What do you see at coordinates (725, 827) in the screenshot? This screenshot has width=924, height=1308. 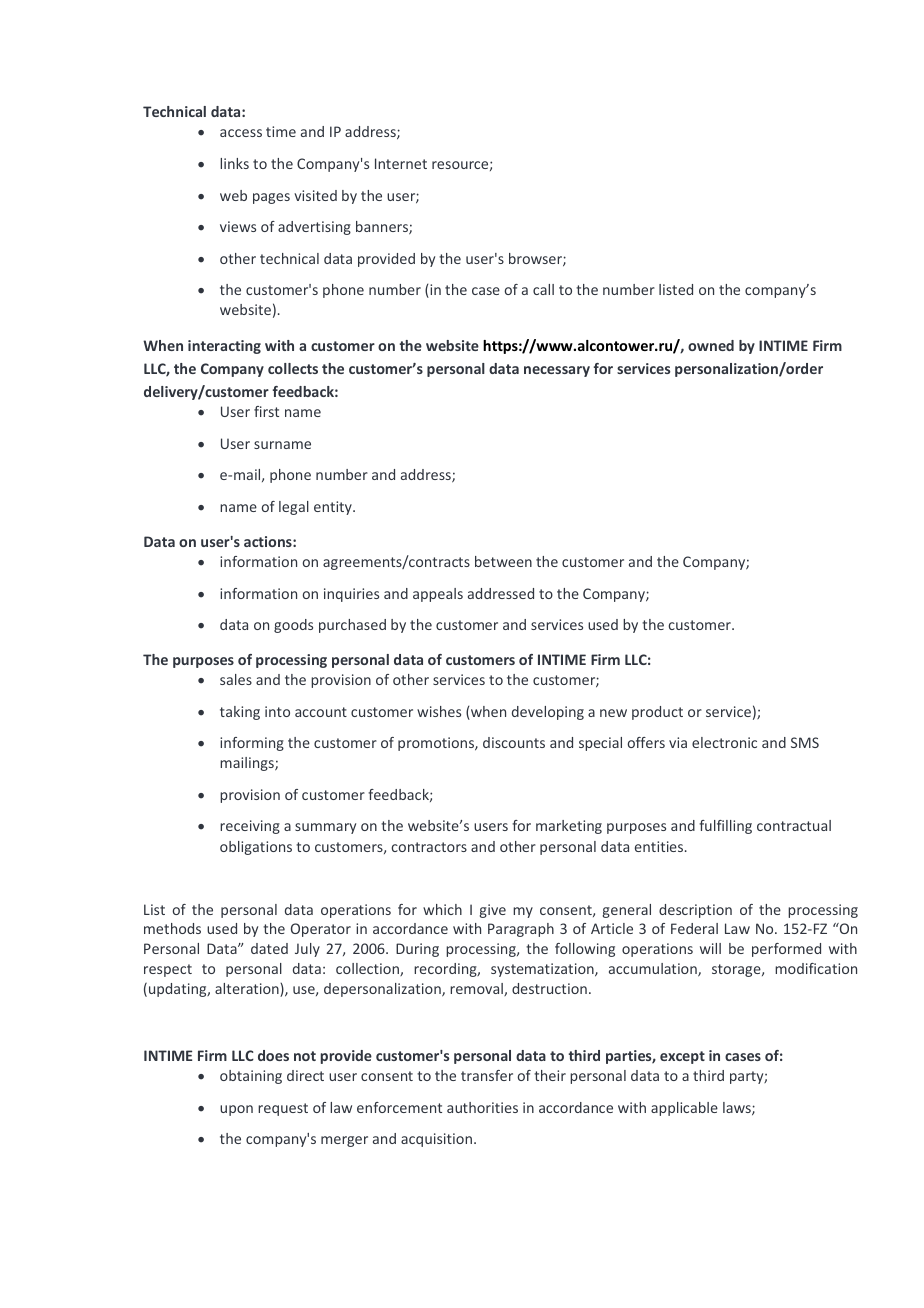 I see `fulfilling` at bounding box center [725, 827].
